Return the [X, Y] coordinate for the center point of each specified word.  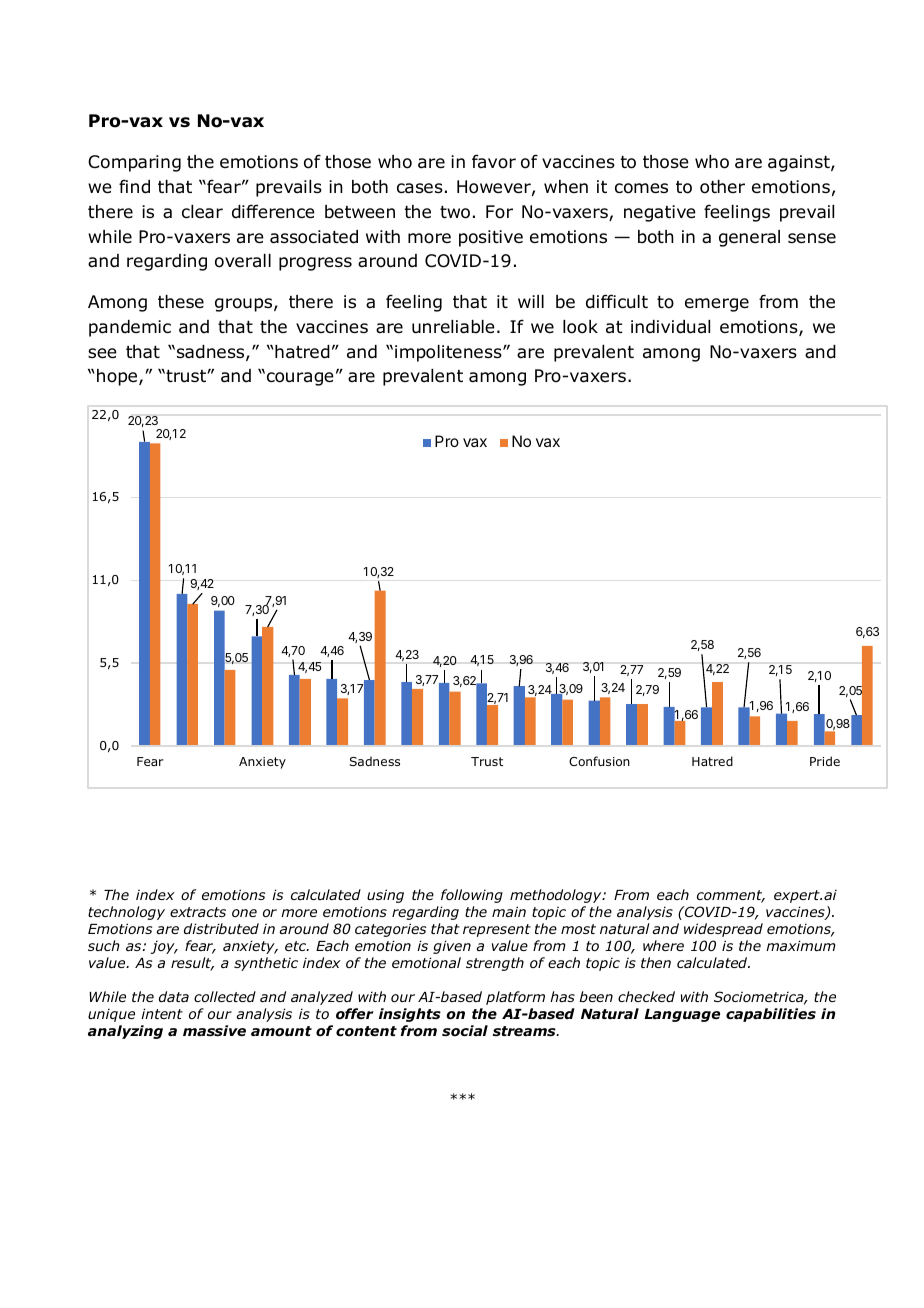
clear [202, 212]
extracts [198, 912]
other [722, 187]
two [455, 212]
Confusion [599, 761]
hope [118, 377]
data [174, 996]
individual [670, 327]
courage [300, 379]
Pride [825, 761]
